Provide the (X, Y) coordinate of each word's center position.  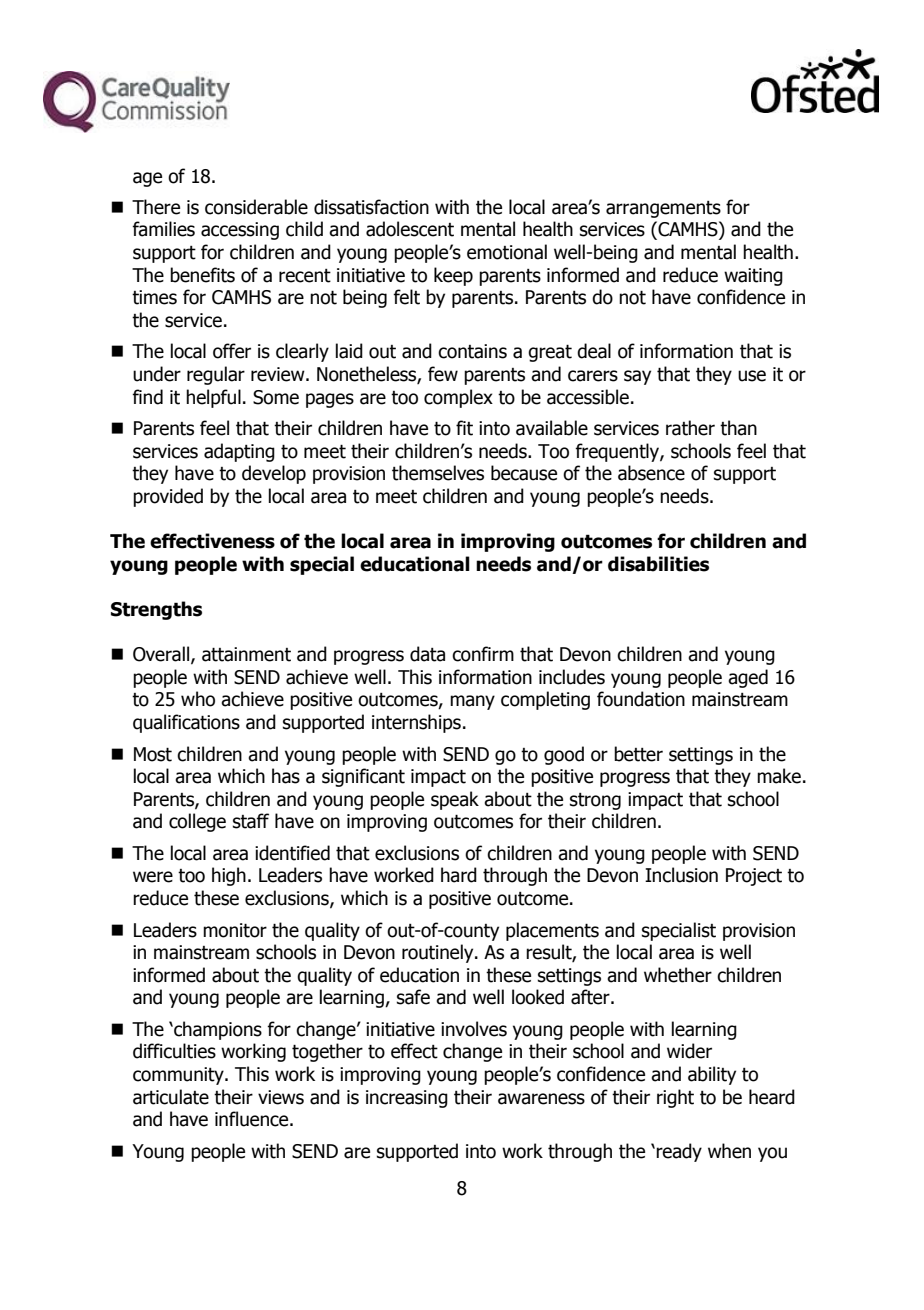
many (472, 702)
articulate (171, 1097)
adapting (239, 452)
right (675, 1098)
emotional (507, 252)
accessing (240, 231)
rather (690, 428)
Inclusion (681, 875)
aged (748, 678)
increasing (407, 1099)
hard (459, 875)
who (198, 699)
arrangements (663, 209)
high (229, 876)
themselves (438, 473)
